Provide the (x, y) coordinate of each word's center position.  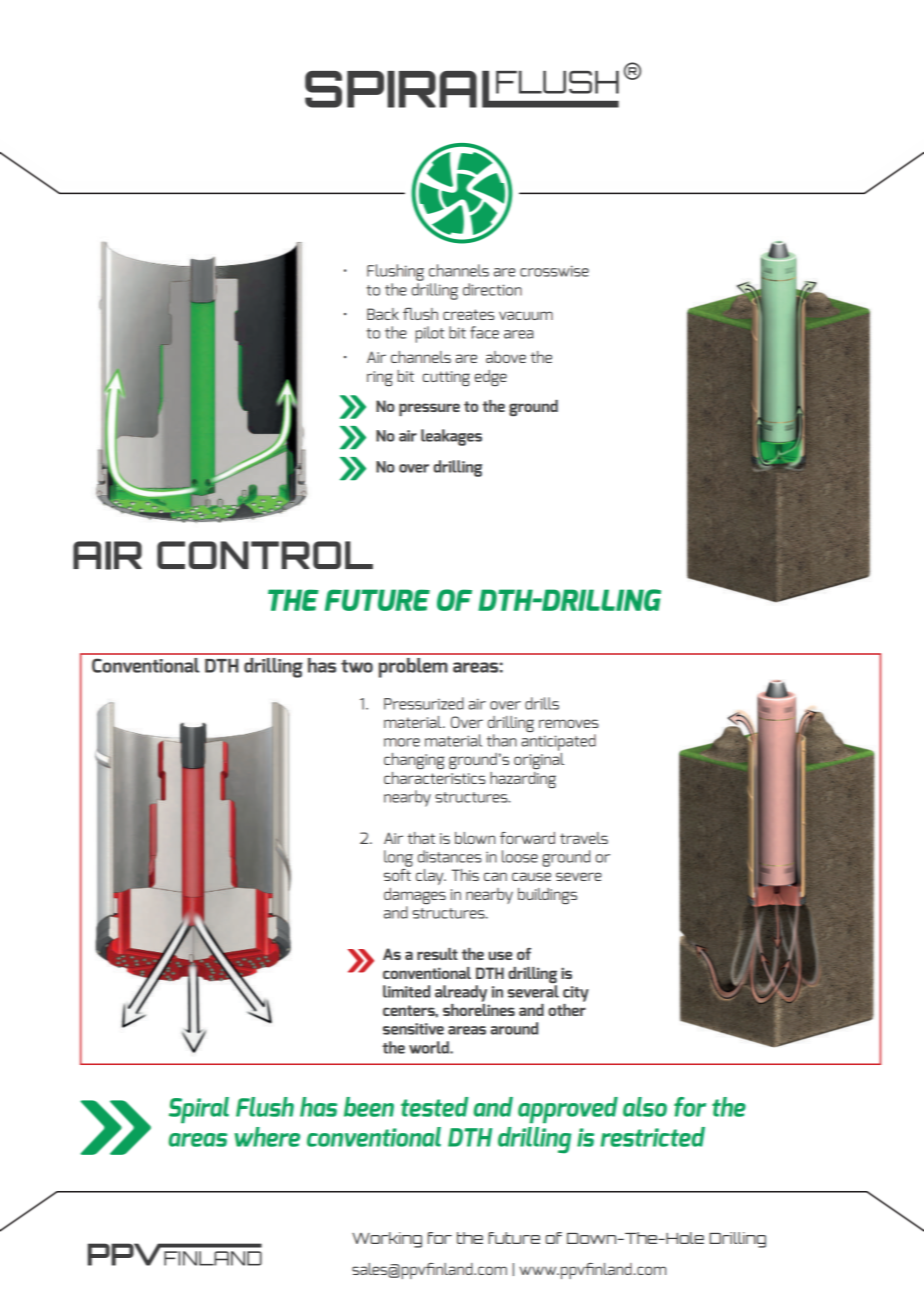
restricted (653, 1137)
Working (387, 1240)
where (267, 1137)
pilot (429, 334)
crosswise (554, 271)
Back (383, 314)
